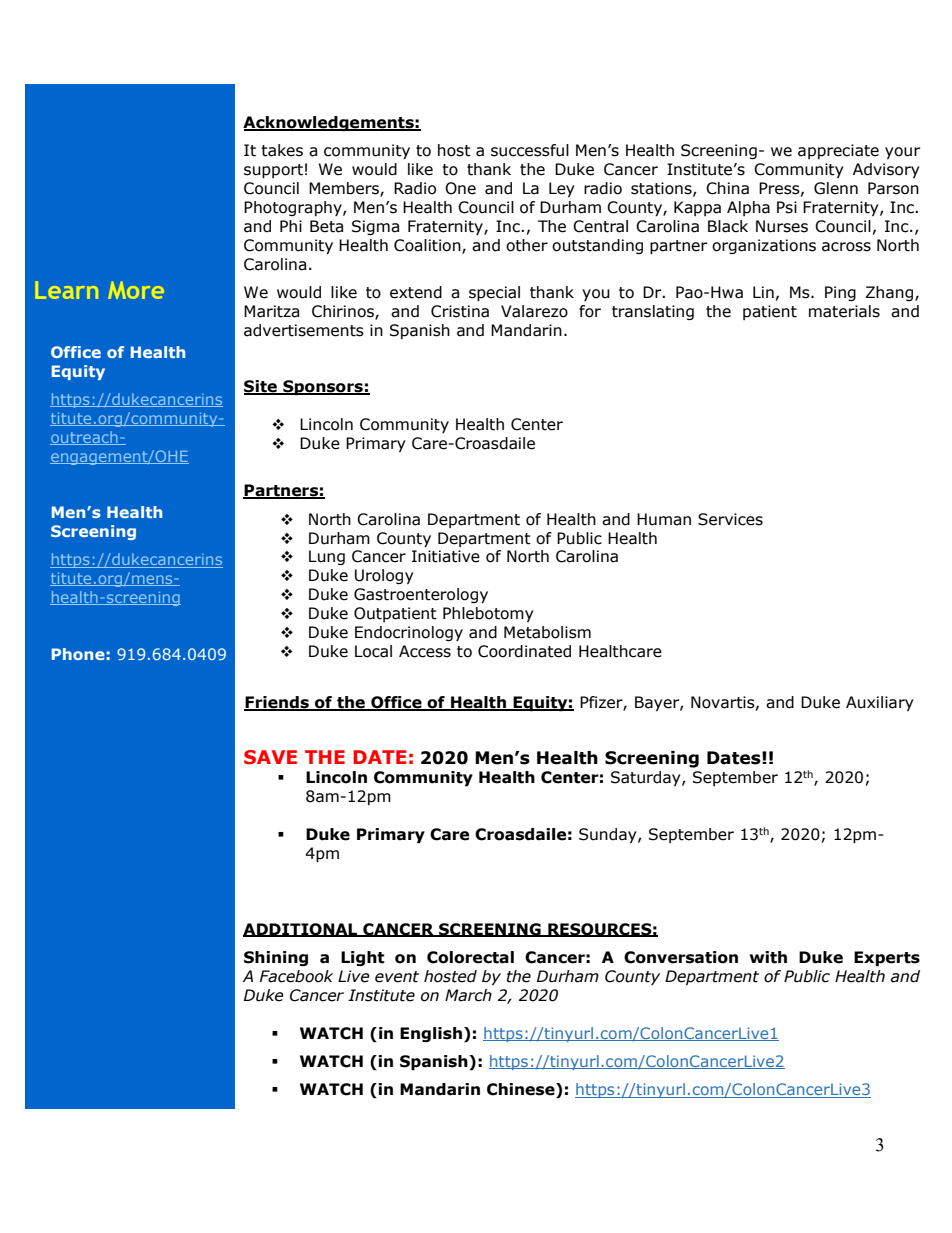 The width and height of the document is (952, 1233). What do you see at coordinates (273, 171) in the document?
I see `support` at bounding box center [273, 171].
